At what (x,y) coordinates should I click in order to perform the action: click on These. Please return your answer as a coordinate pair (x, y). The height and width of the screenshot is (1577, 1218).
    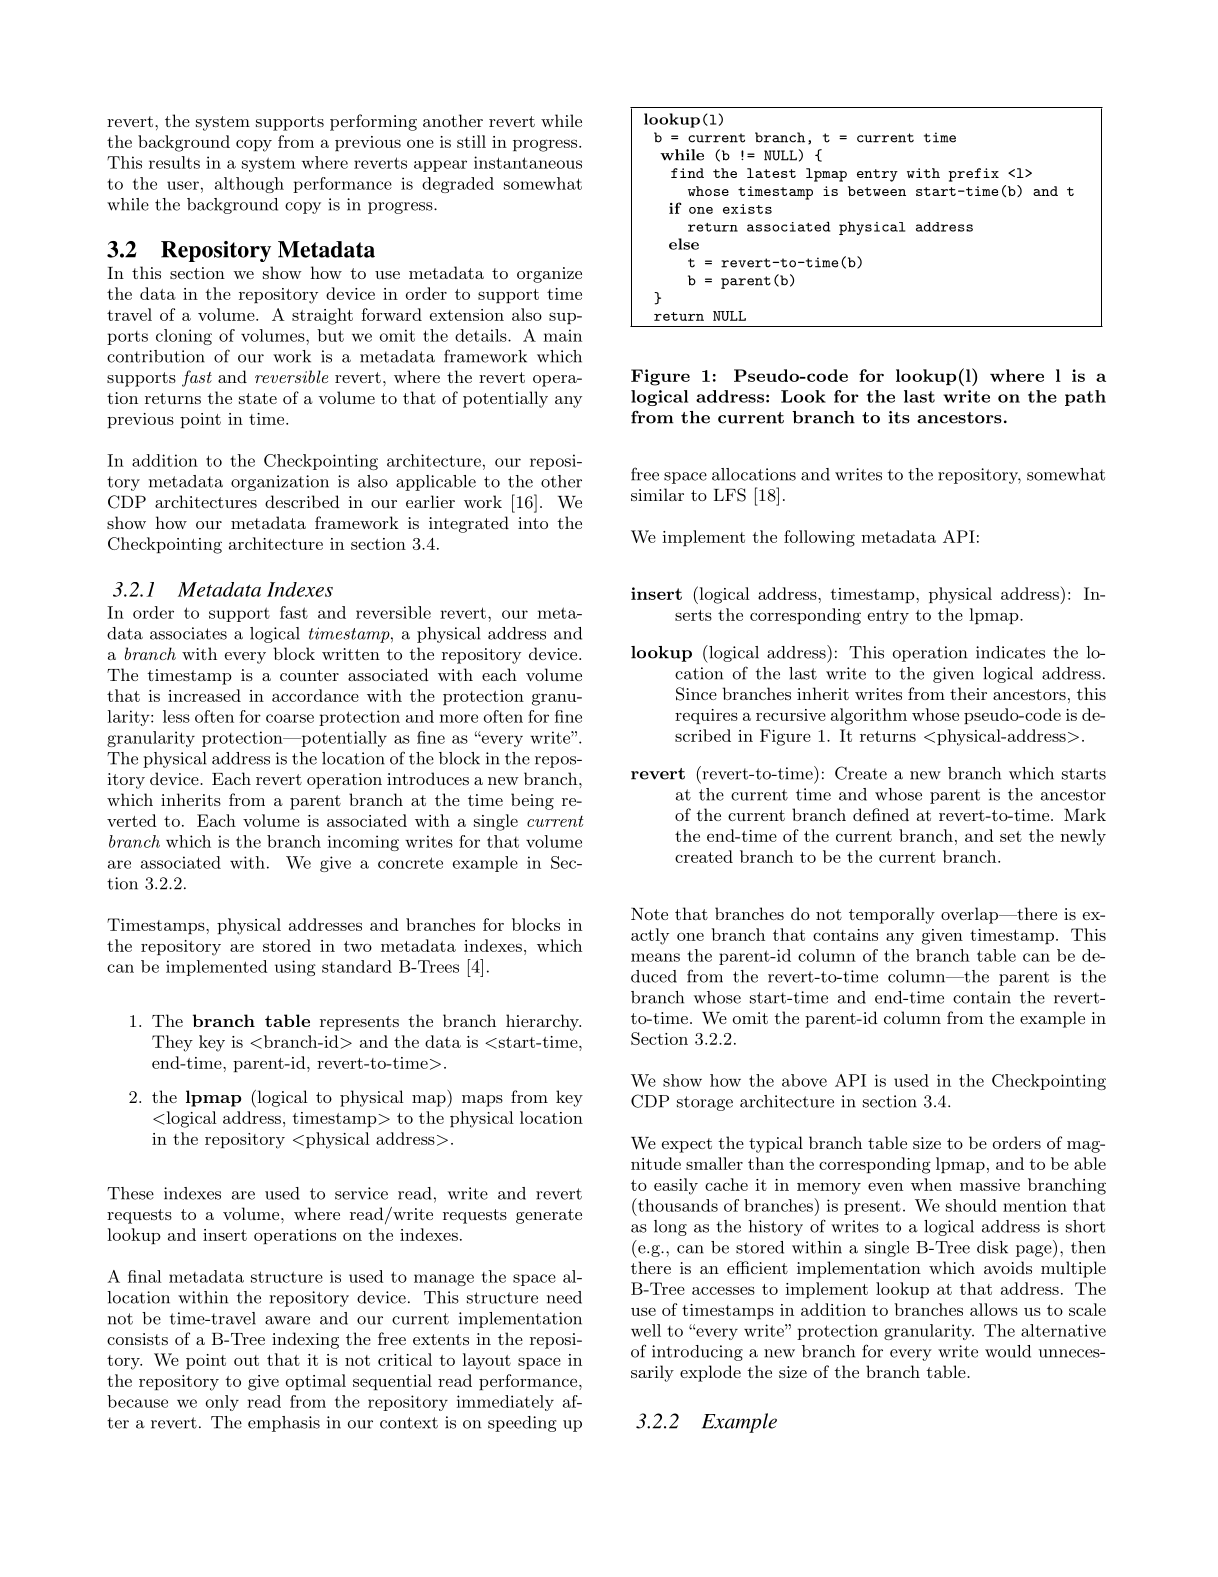
    Looking at the image, I should click on (130, 1193).
